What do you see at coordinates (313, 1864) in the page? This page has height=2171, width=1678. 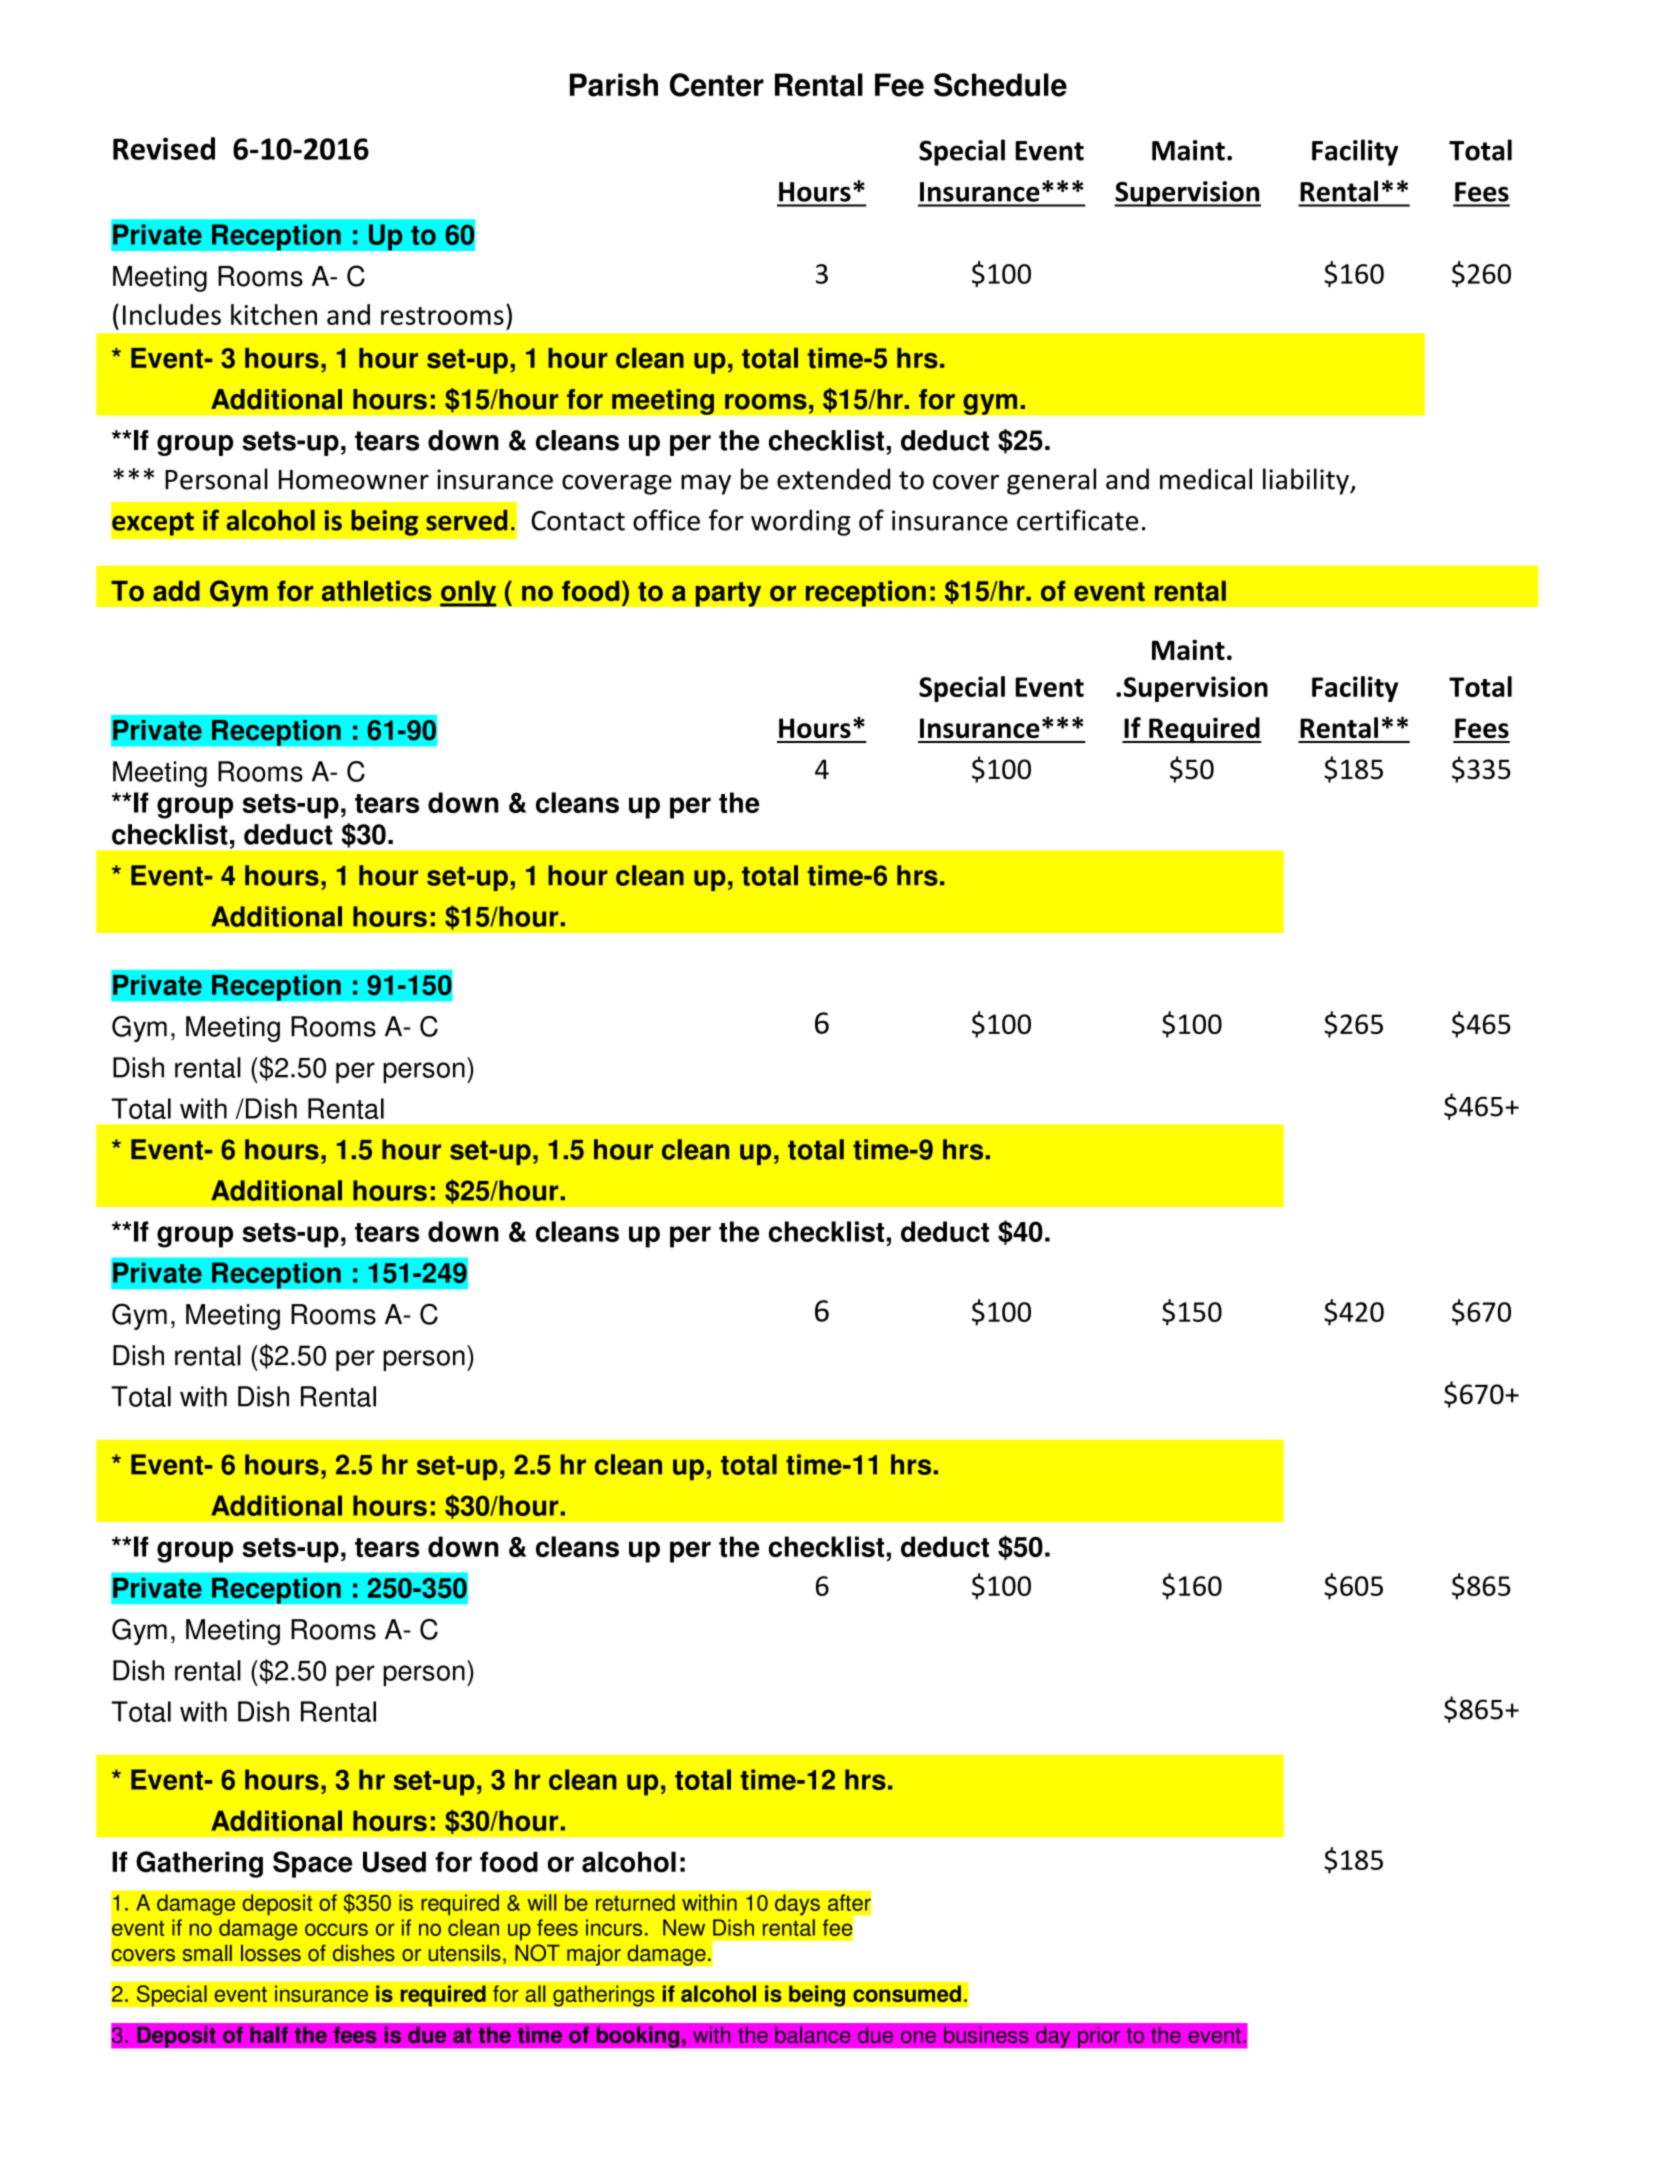 I see `Space` at bounding box center [313, 1864].
